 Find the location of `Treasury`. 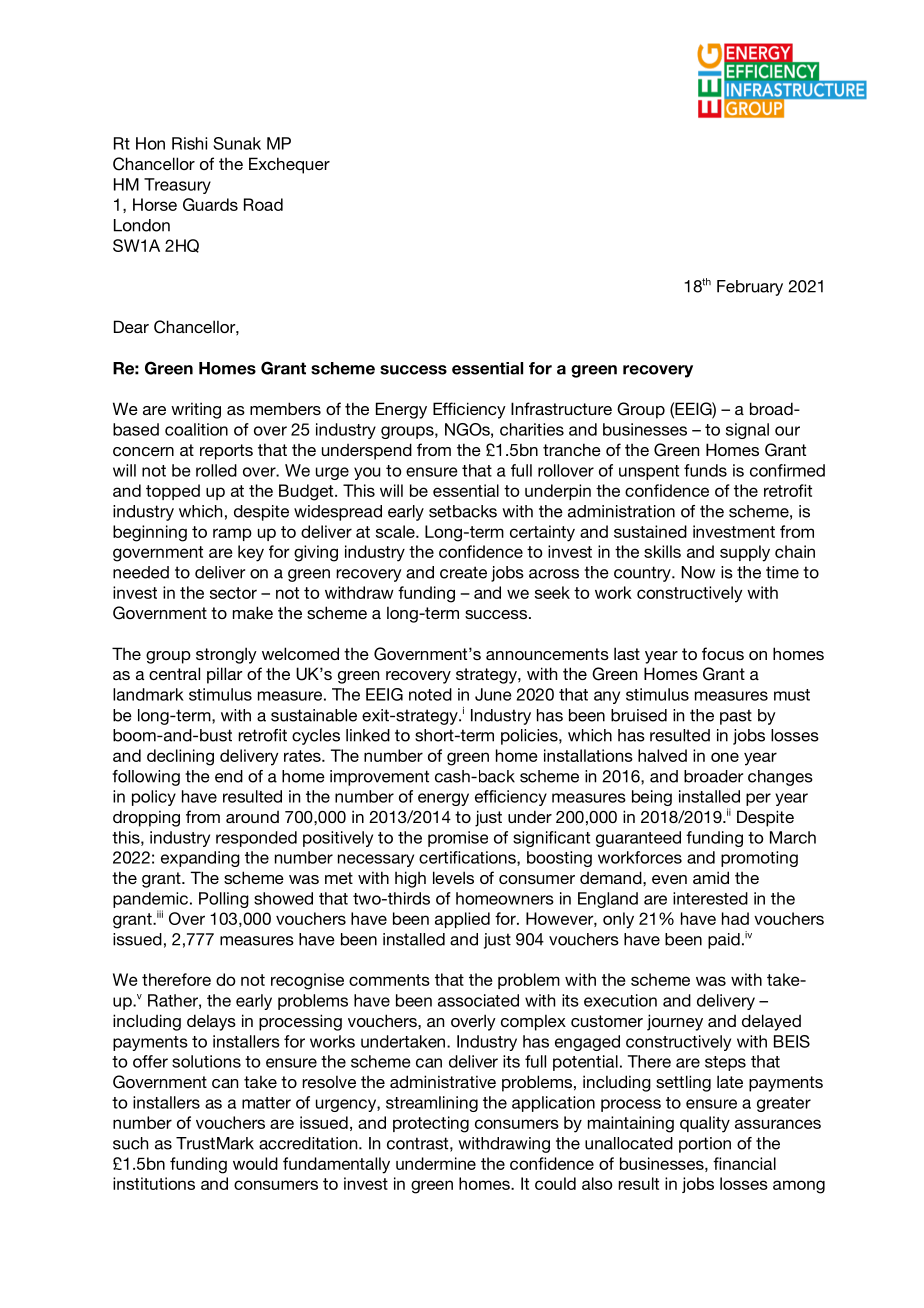

Treasury is located at coordinates (177, 186).
